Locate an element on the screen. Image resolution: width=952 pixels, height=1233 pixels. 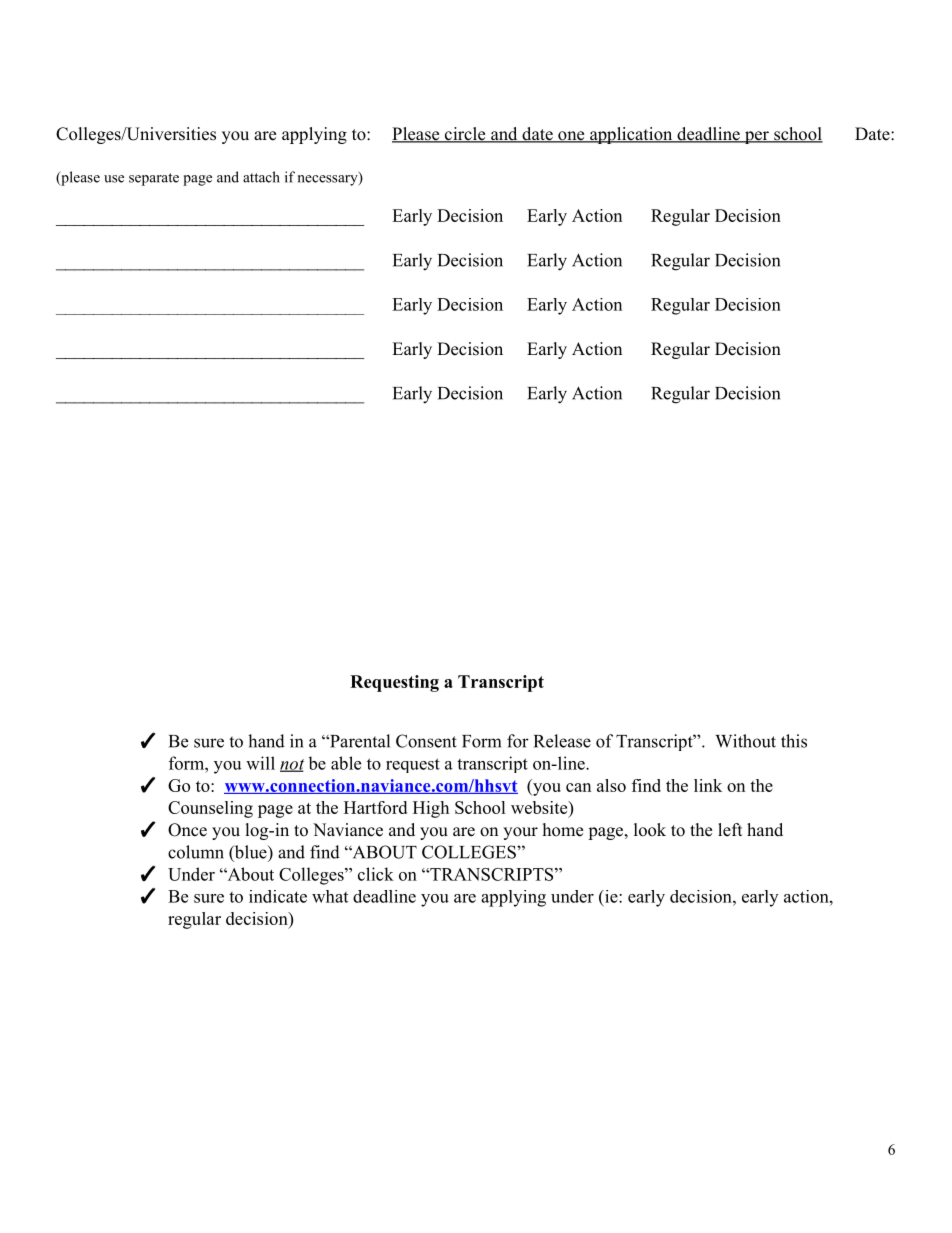
application is located at coordinates (630, 135).
